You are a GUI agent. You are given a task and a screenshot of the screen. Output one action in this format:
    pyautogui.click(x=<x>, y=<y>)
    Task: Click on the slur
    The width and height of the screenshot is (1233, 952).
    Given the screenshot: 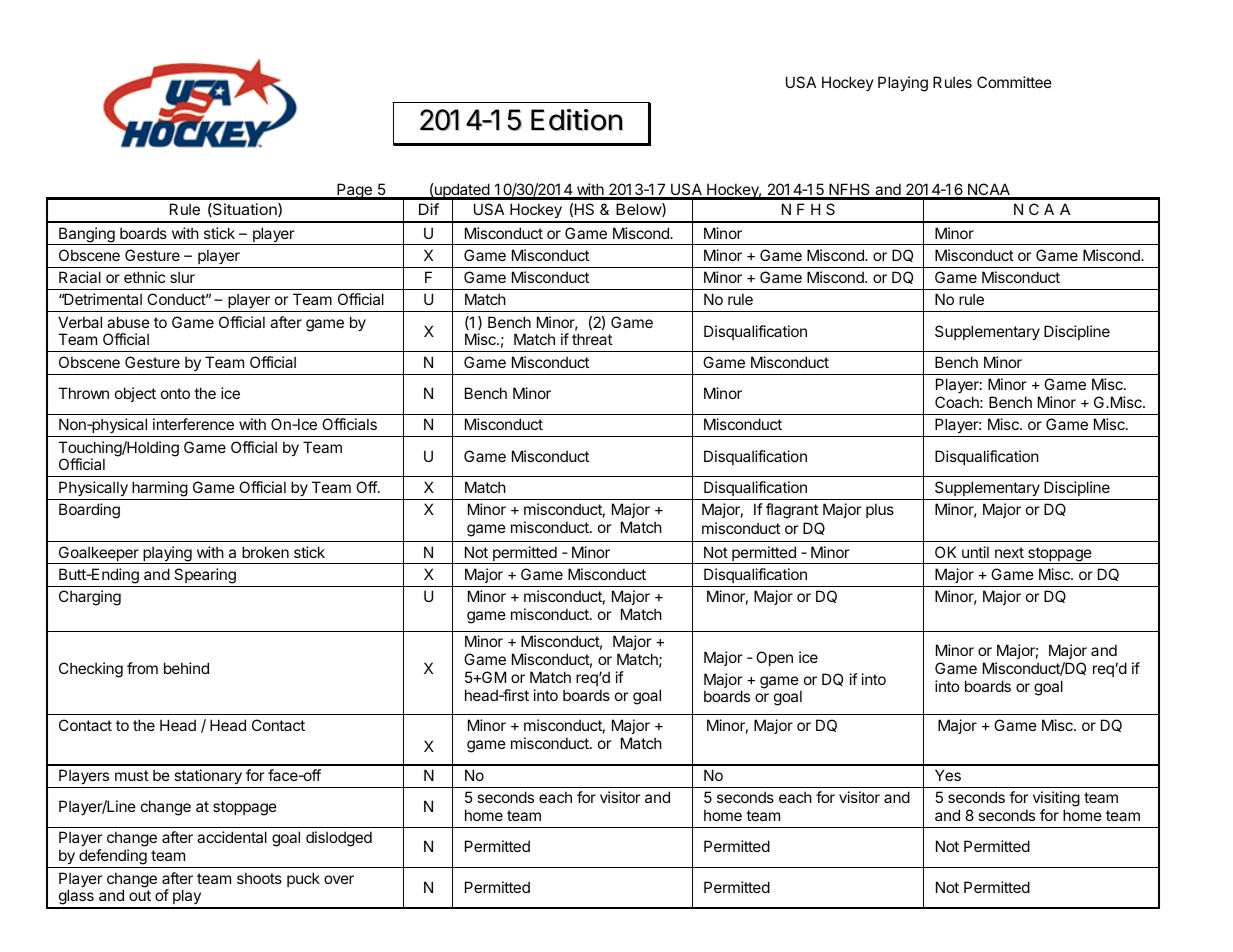 What is the action you would take?
    pyautogui.click(x=182, y=277)
